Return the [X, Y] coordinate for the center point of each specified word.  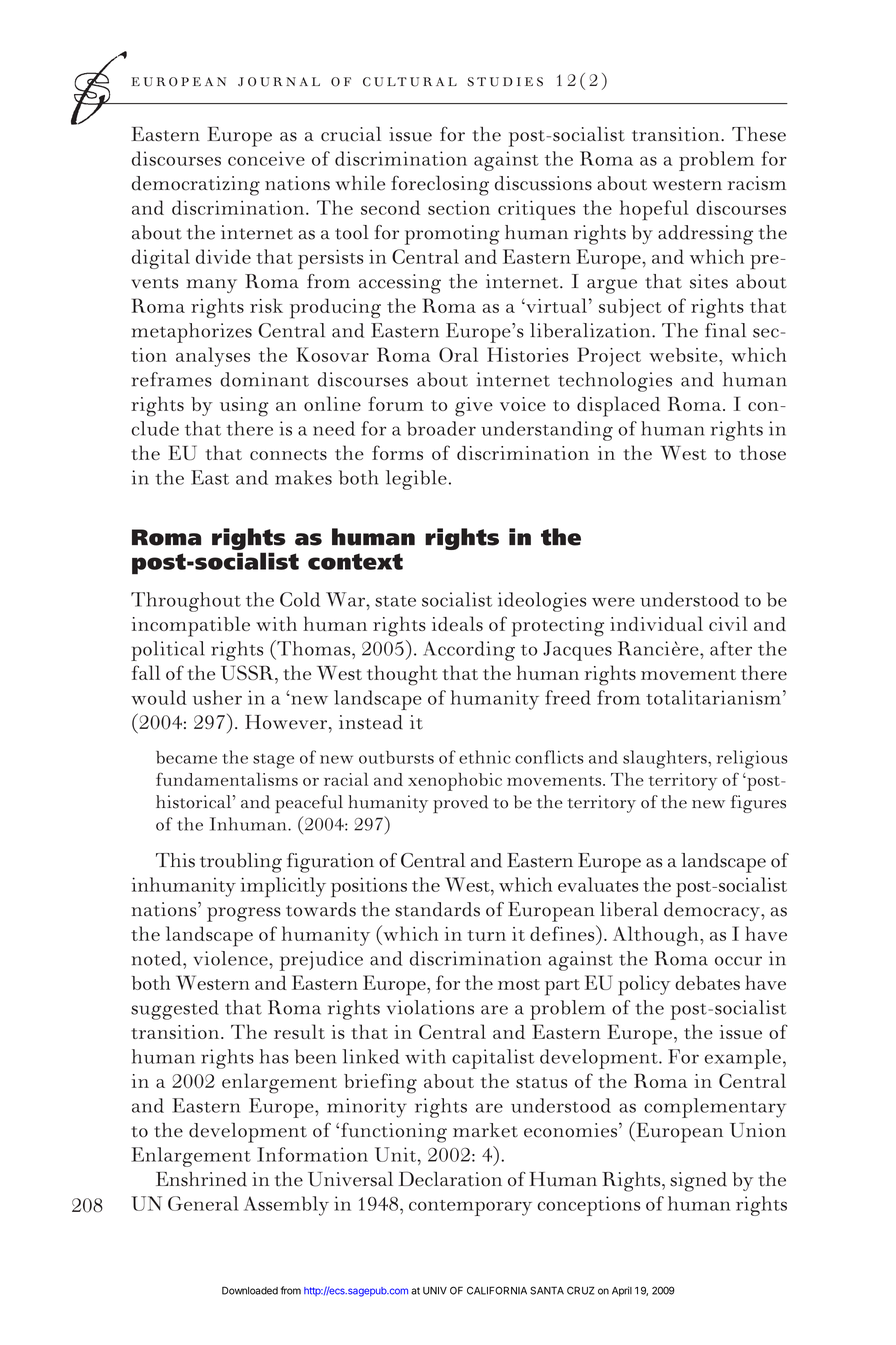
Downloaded [250, 1290]
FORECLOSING [440, 185]
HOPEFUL [654, 210]
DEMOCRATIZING [196, 186]
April [622, 1291]
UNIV [435, 1291]
